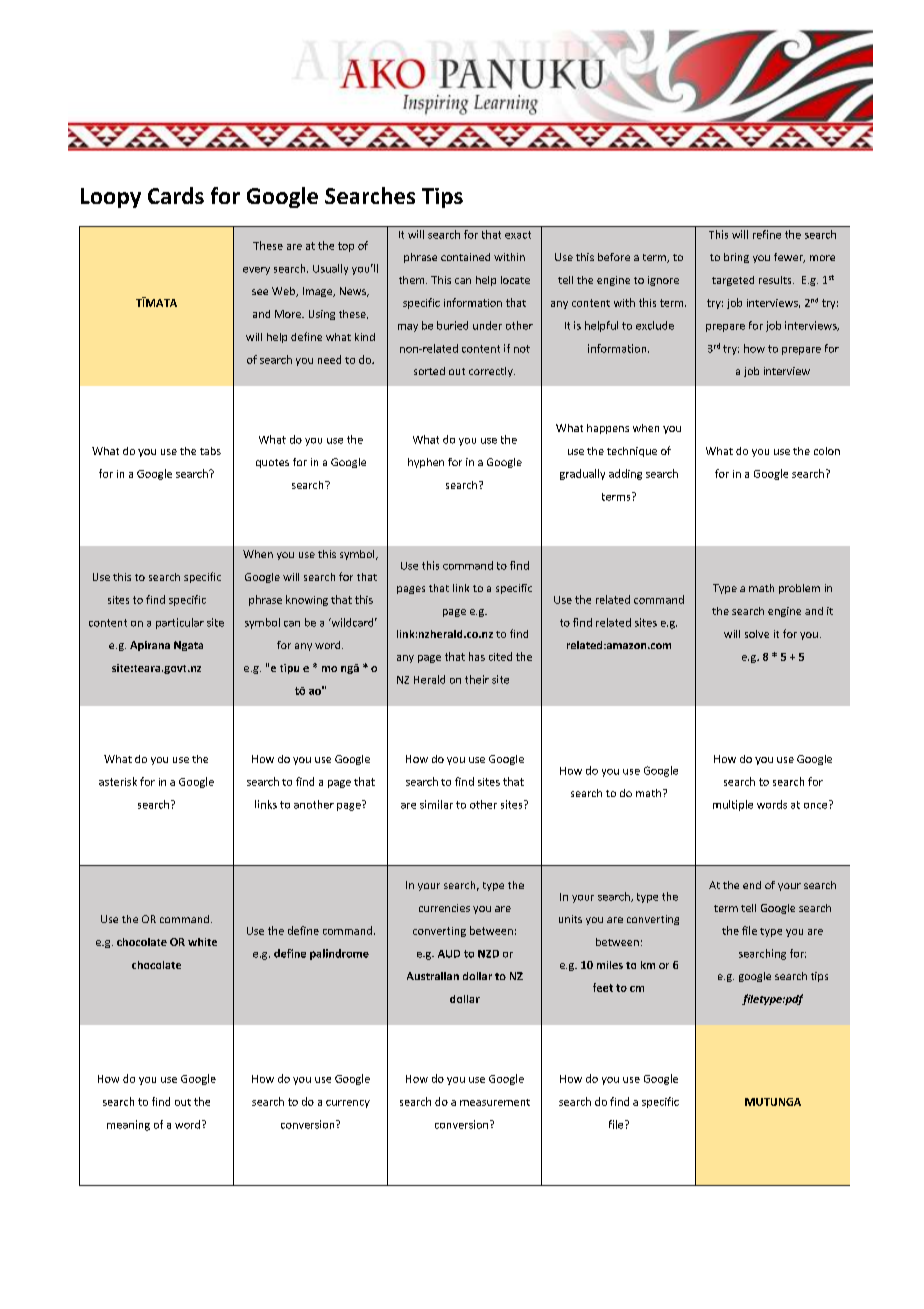  What do you see at coordinates (202, 942) in the image?
I see `white` at bounding box center [202, 942].
